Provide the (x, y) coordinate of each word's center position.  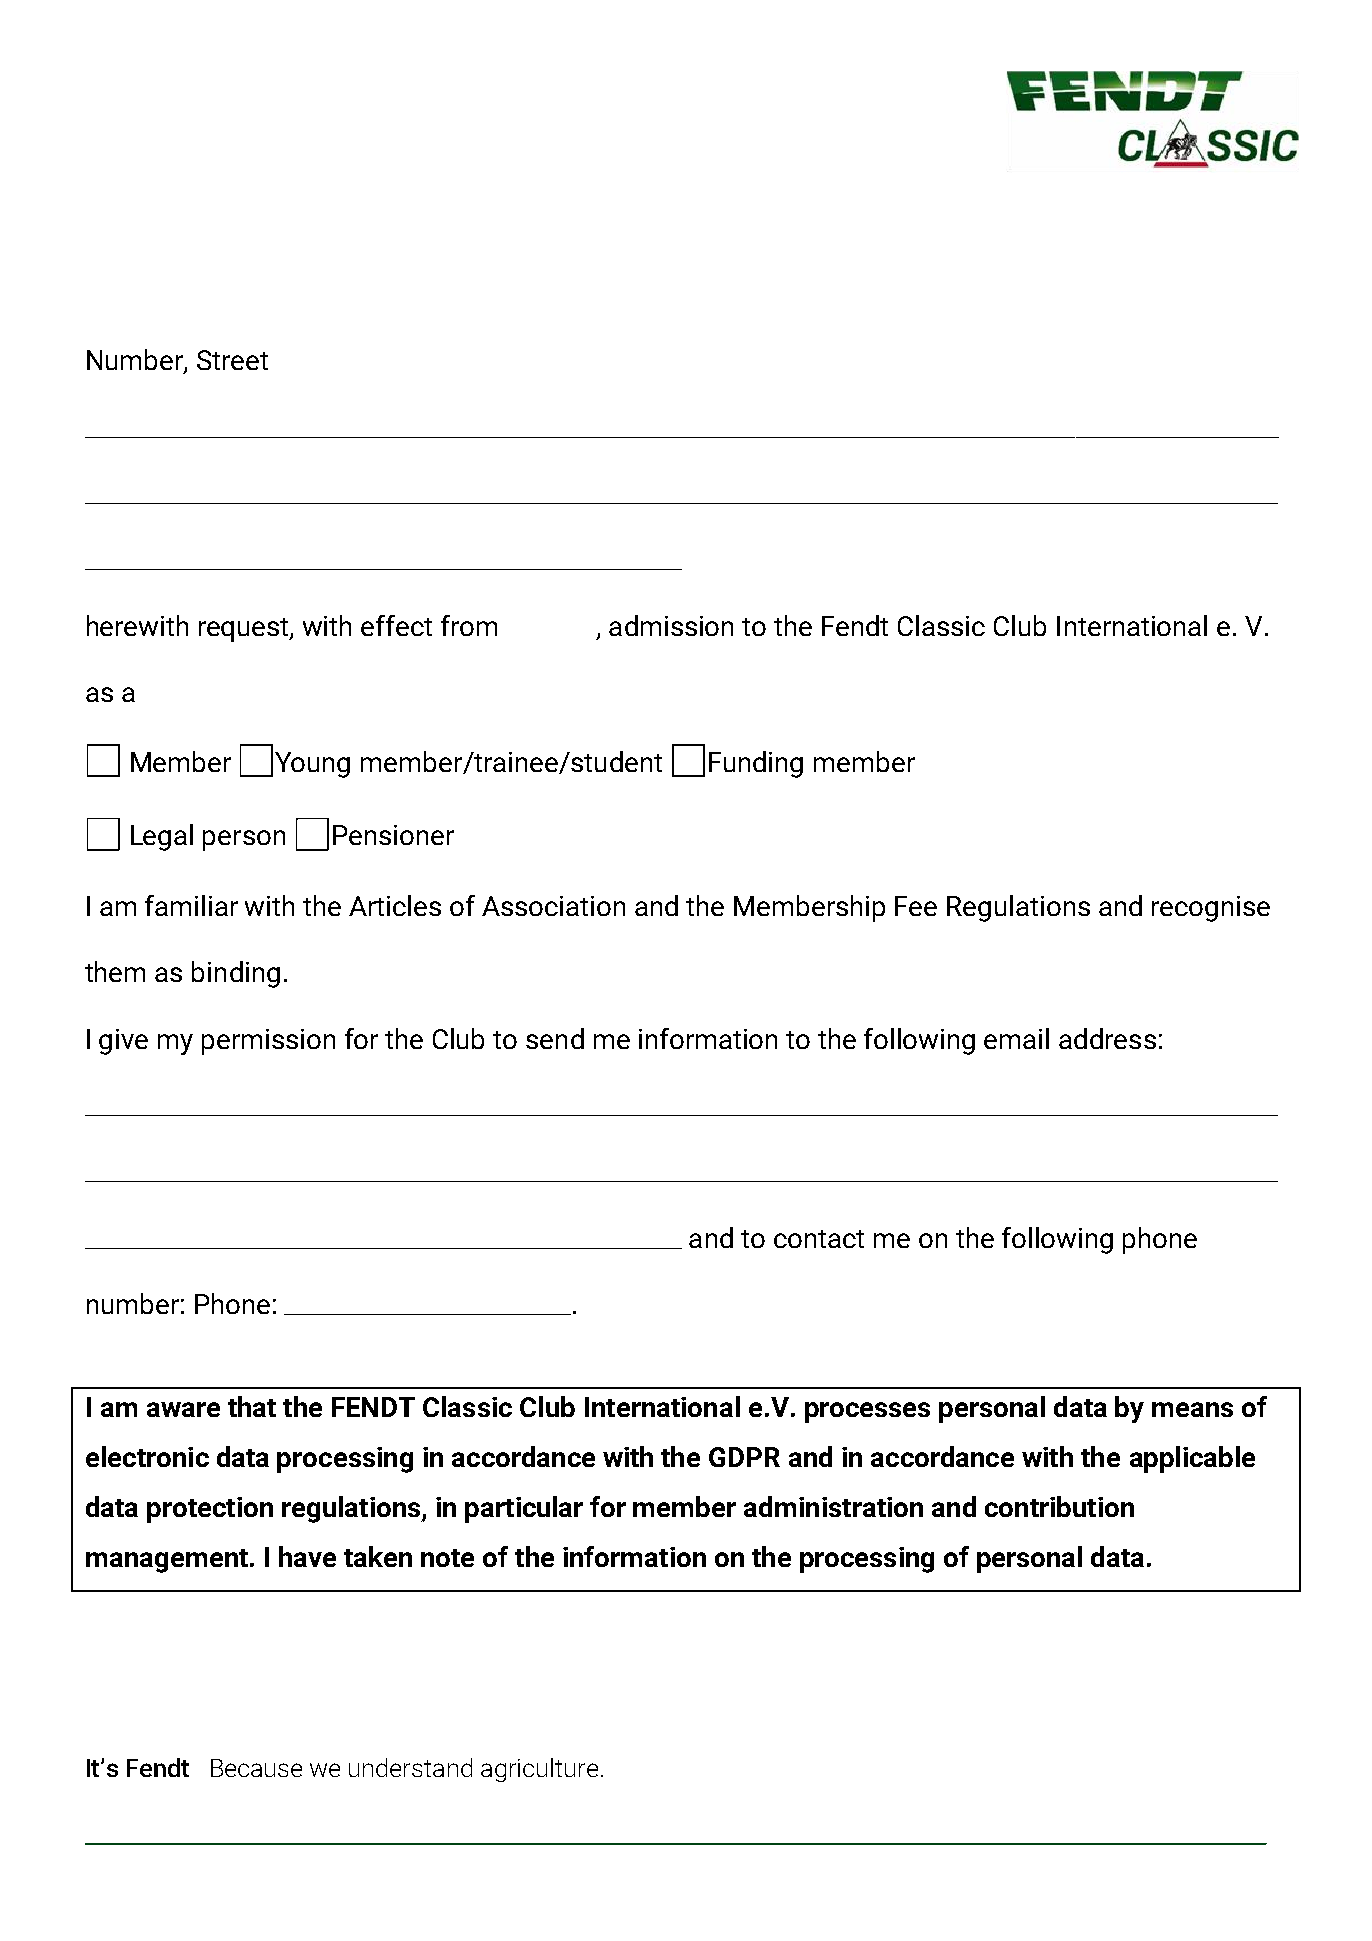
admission (671, 625)
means (1192, 1409)
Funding (756, 764)
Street (232, 360)
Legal (162, 837)
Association (553, 906)
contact (819, 1239)
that (252, 1406)
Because (256, 1768)
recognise (1211, 909)
